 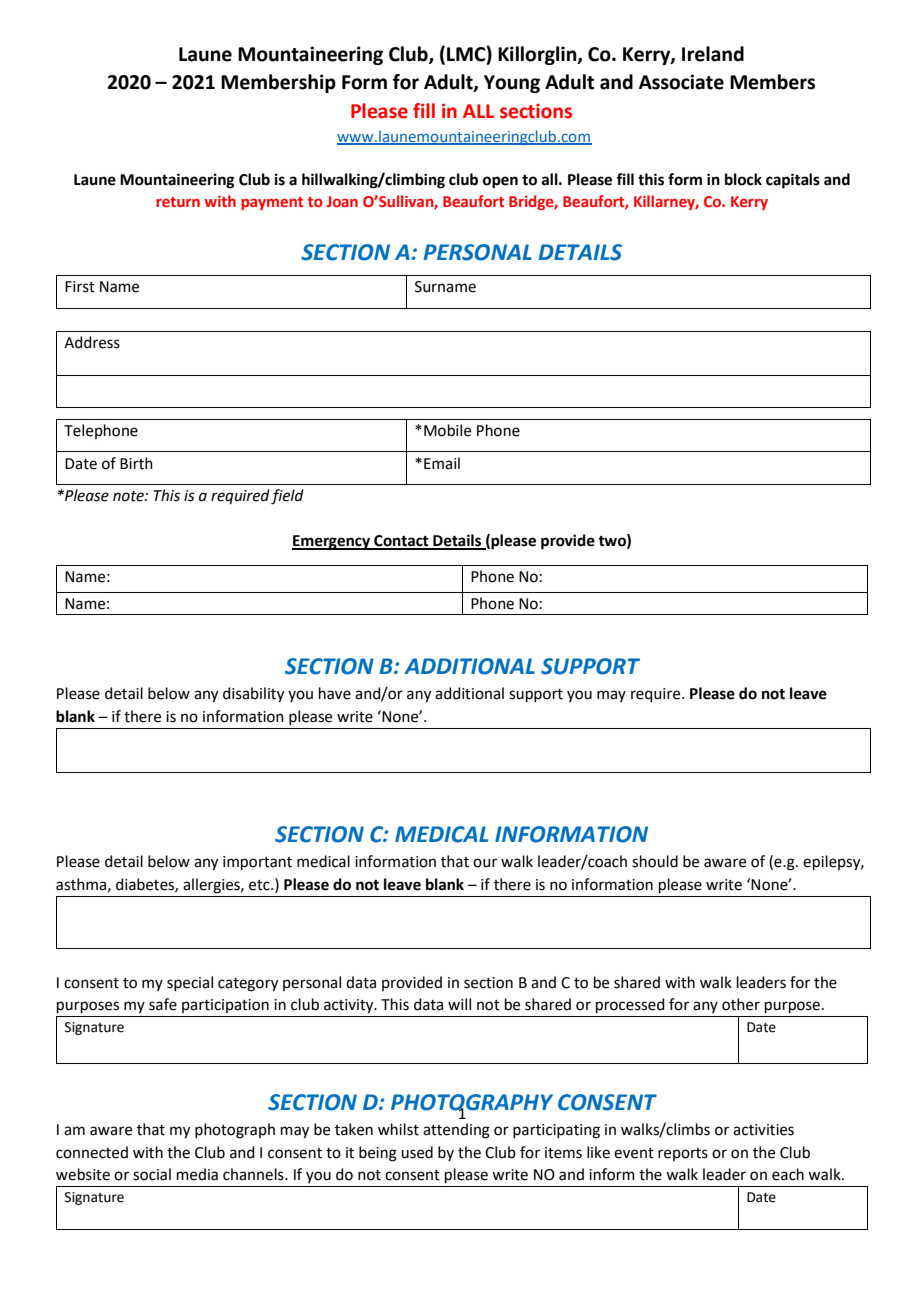 I want to click on Associate, so click(x=681, y=82).
